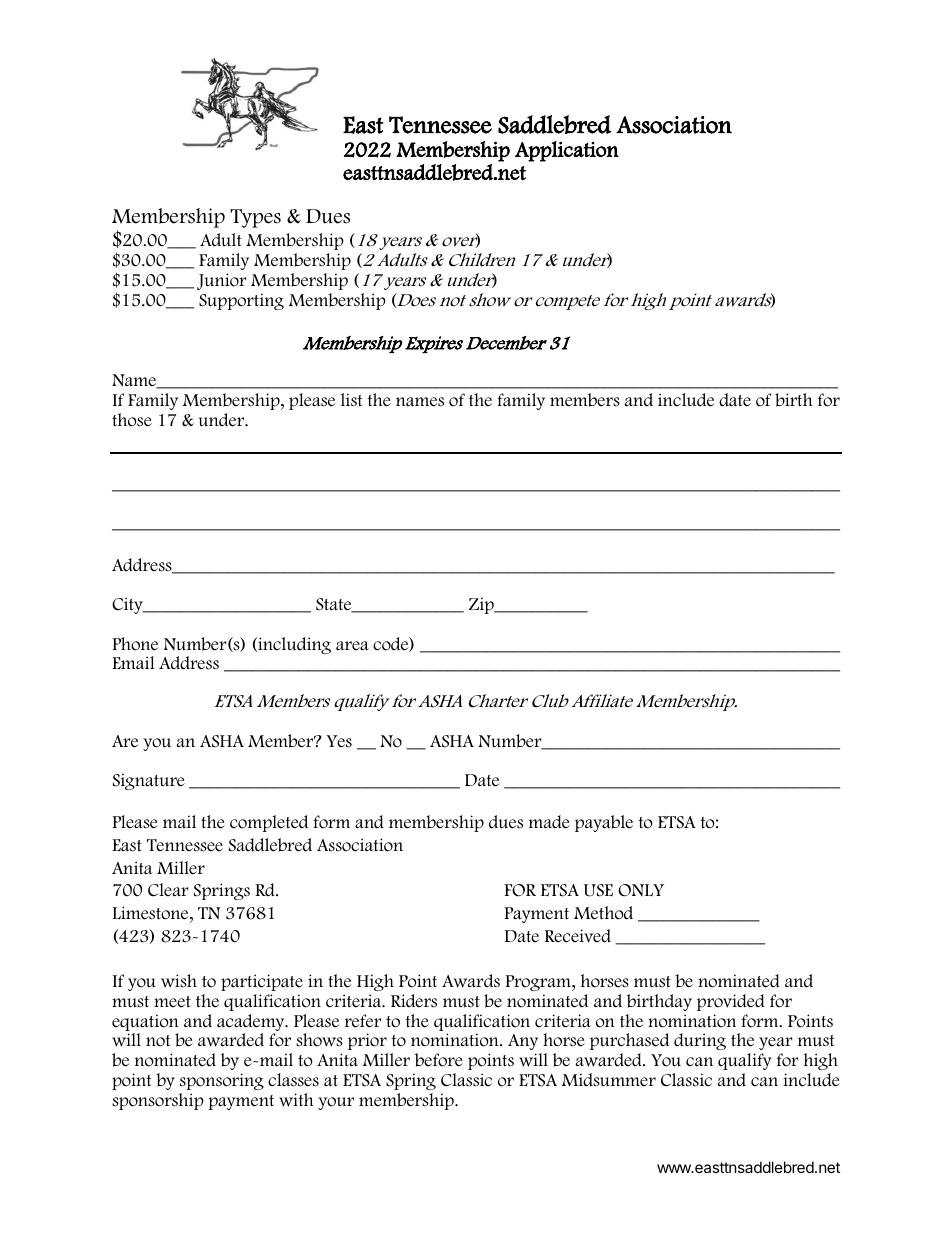  Describe the element at coordinates (439, 1060) in the document. I see `before` at that location.
